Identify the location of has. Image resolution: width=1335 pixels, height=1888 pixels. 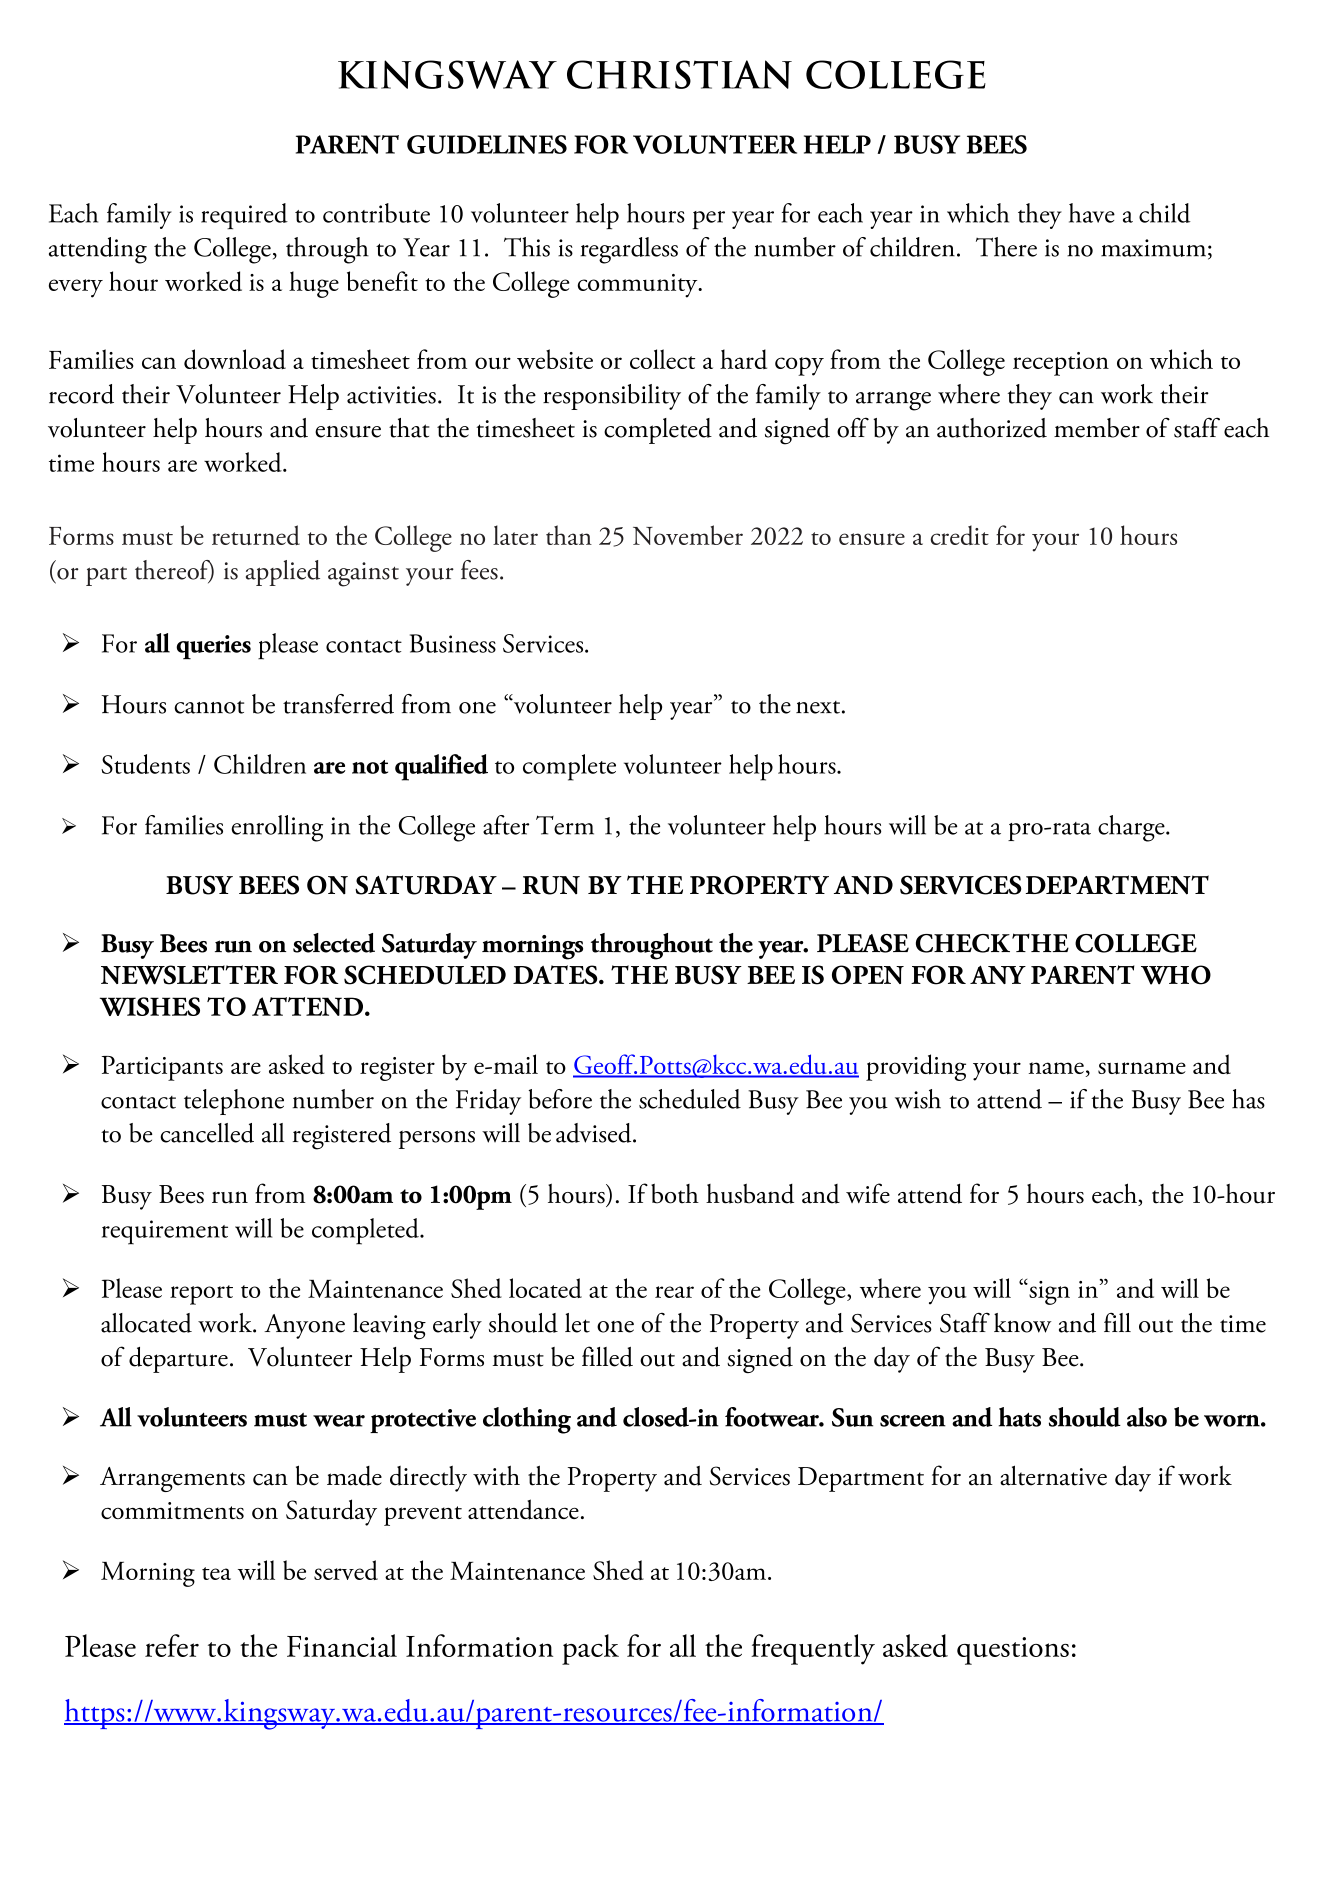
(1248, 1099).
